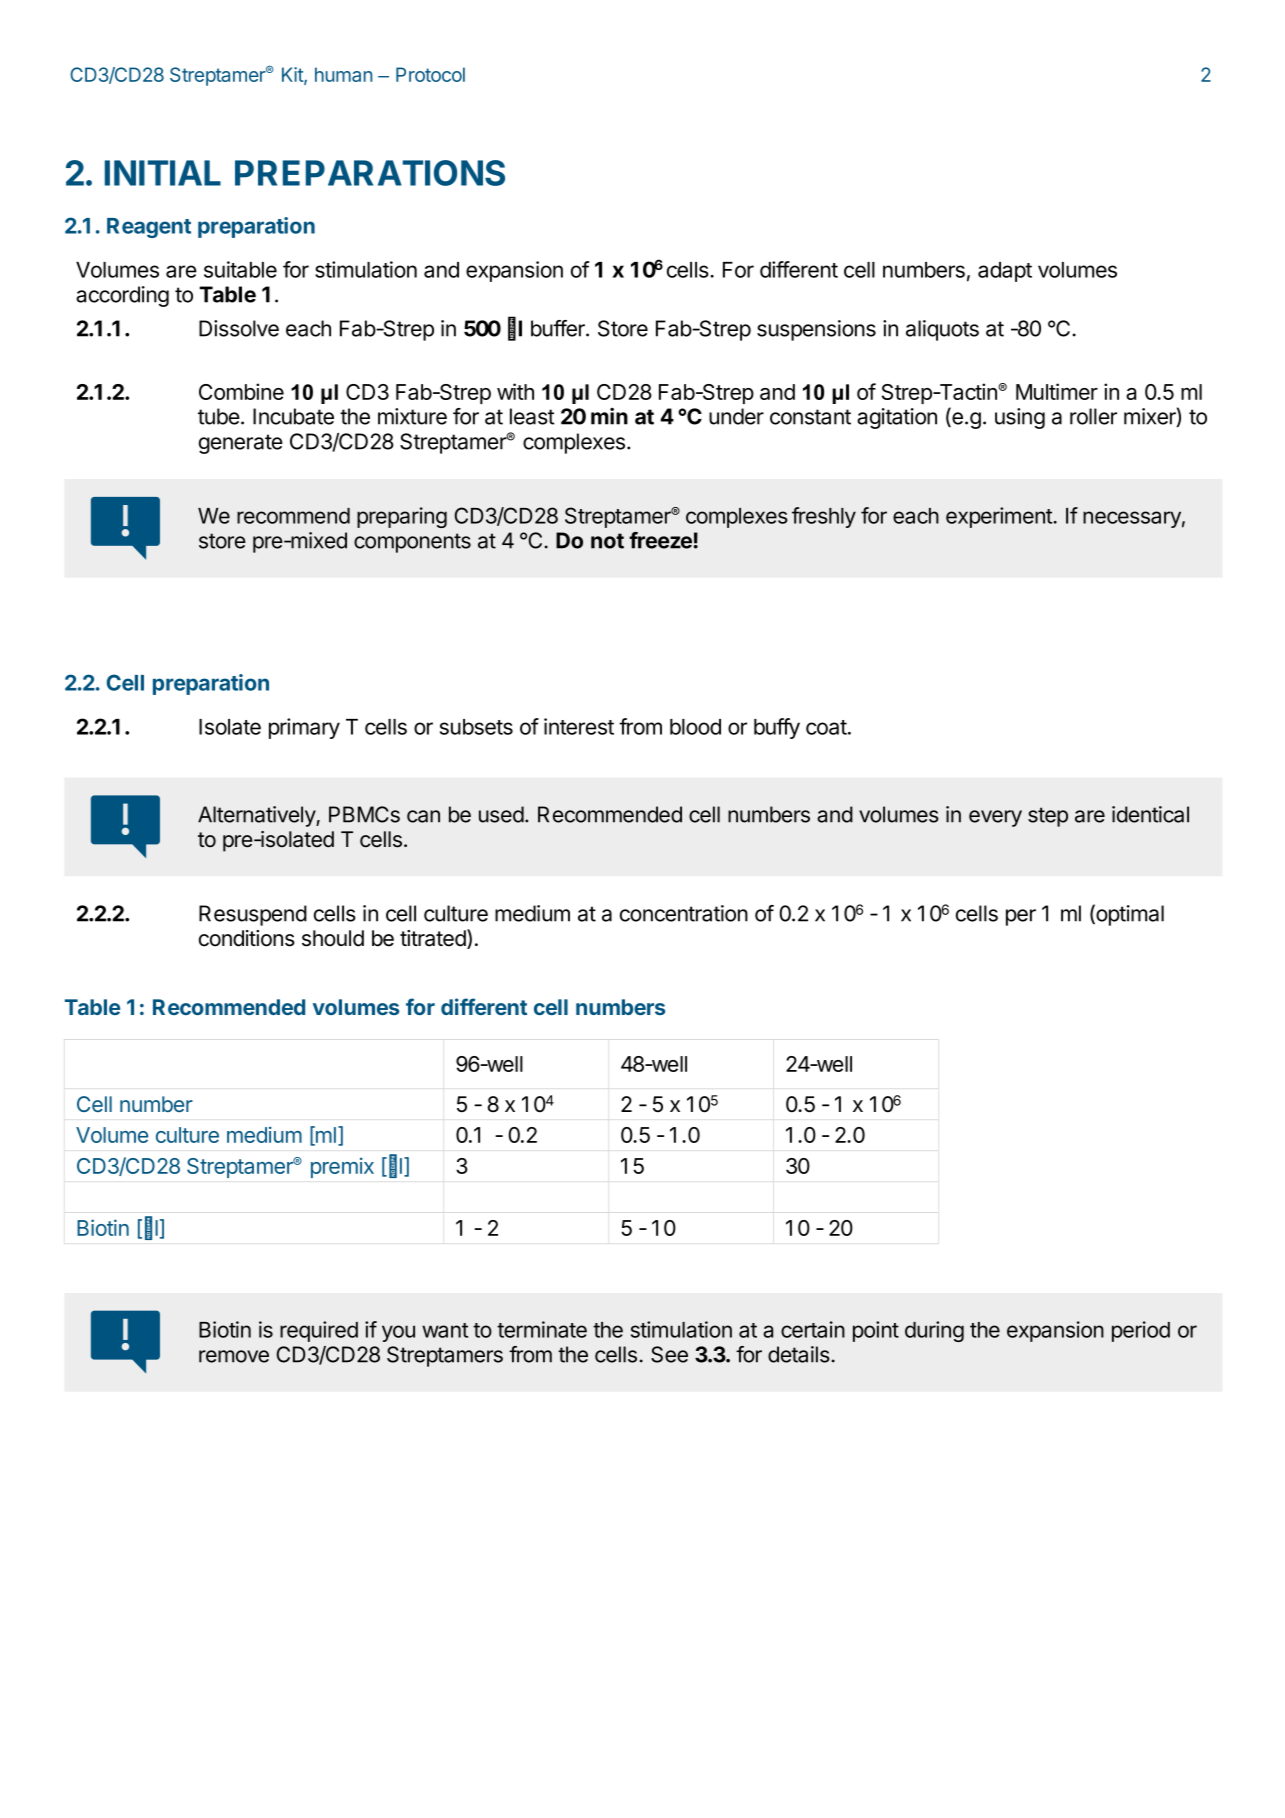 The image size is (1285, 1818). I want to click on primary, so click(304, 728).
